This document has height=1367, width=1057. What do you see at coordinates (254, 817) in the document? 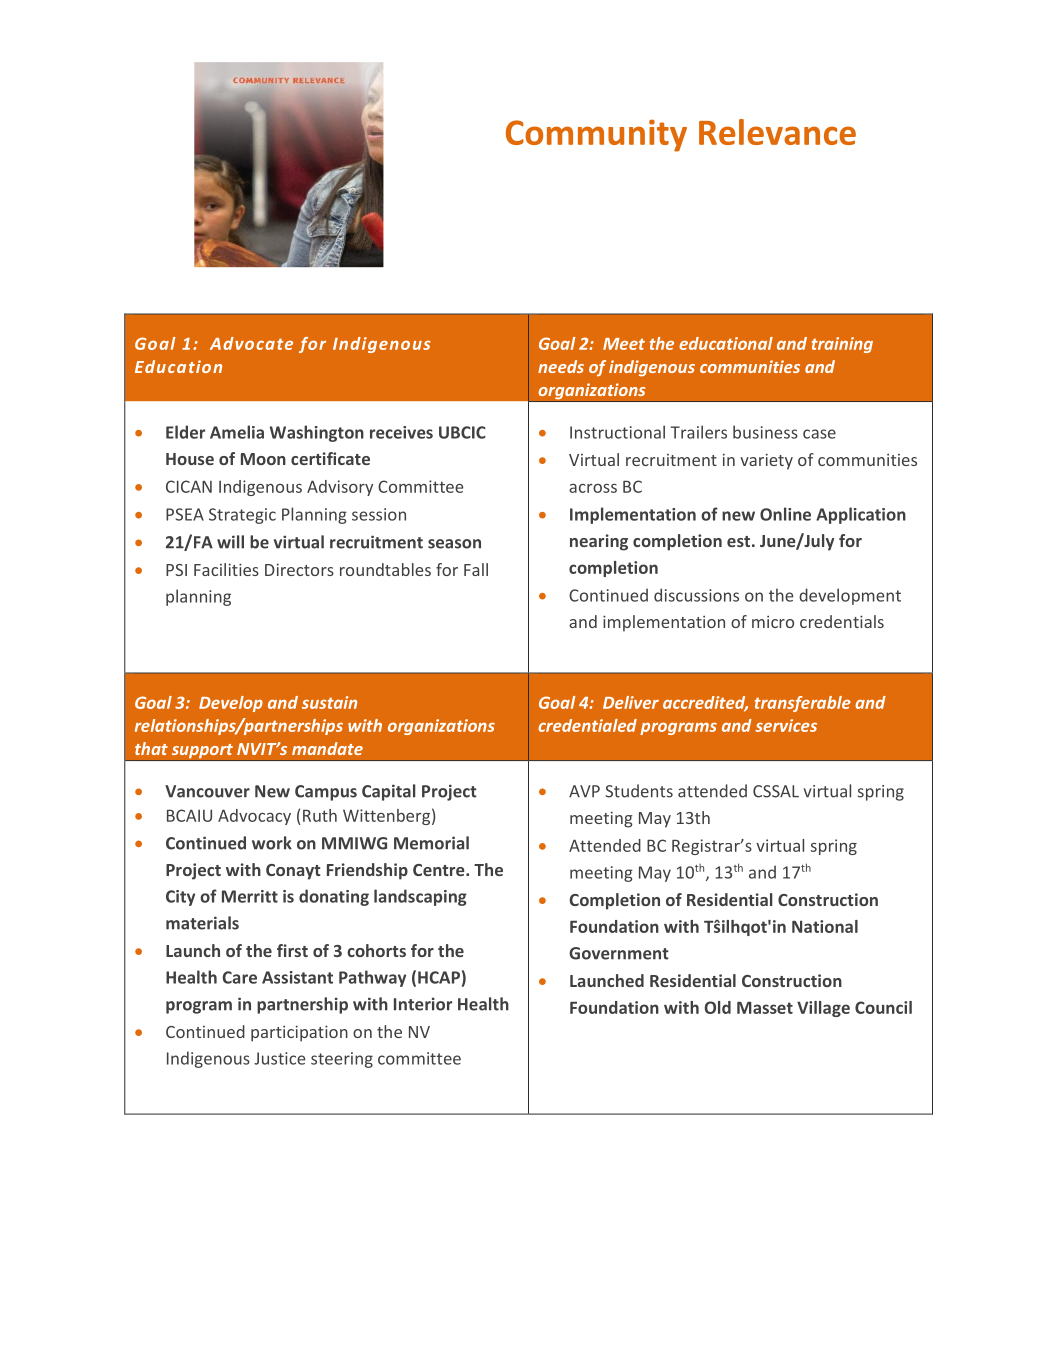
I see `Advocacy` at bounding box center [254, 817].
